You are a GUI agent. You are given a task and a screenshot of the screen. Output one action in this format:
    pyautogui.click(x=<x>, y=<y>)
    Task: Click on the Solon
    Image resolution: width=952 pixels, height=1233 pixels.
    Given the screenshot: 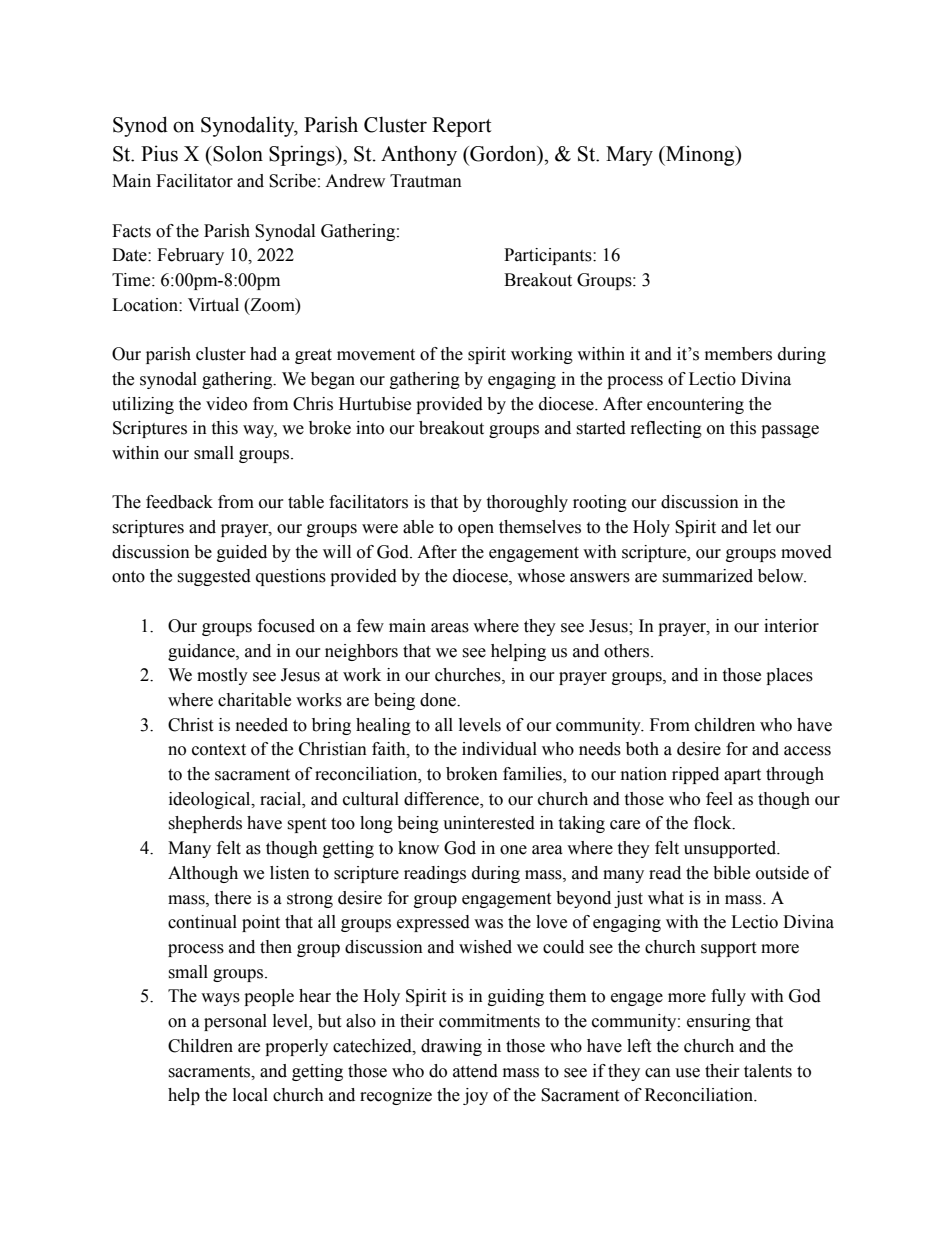 What is the action you would take?
    pyautogui.click(x=237, y=153)
